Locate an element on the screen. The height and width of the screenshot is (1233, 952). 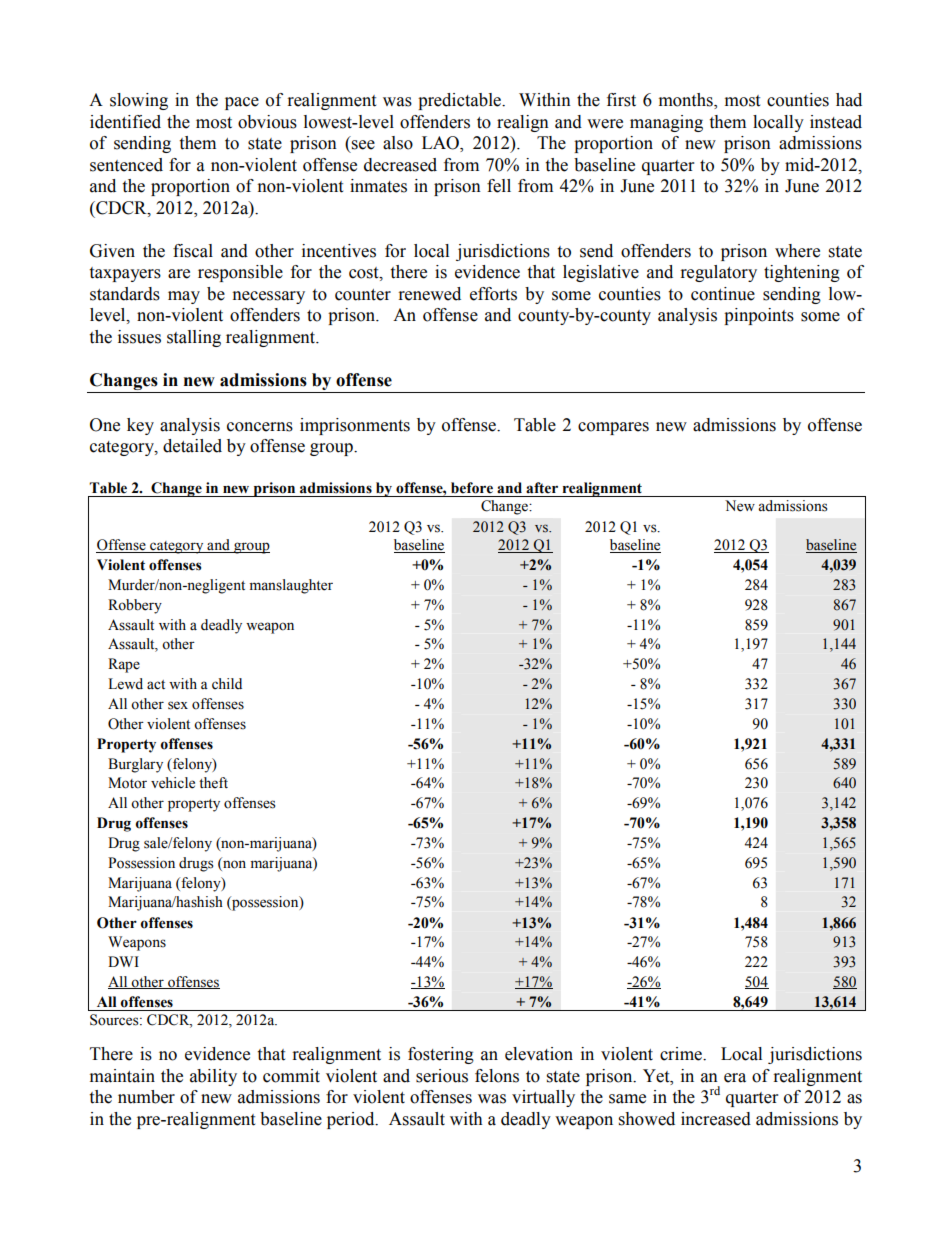
after is located at coordinates (542, 488).
